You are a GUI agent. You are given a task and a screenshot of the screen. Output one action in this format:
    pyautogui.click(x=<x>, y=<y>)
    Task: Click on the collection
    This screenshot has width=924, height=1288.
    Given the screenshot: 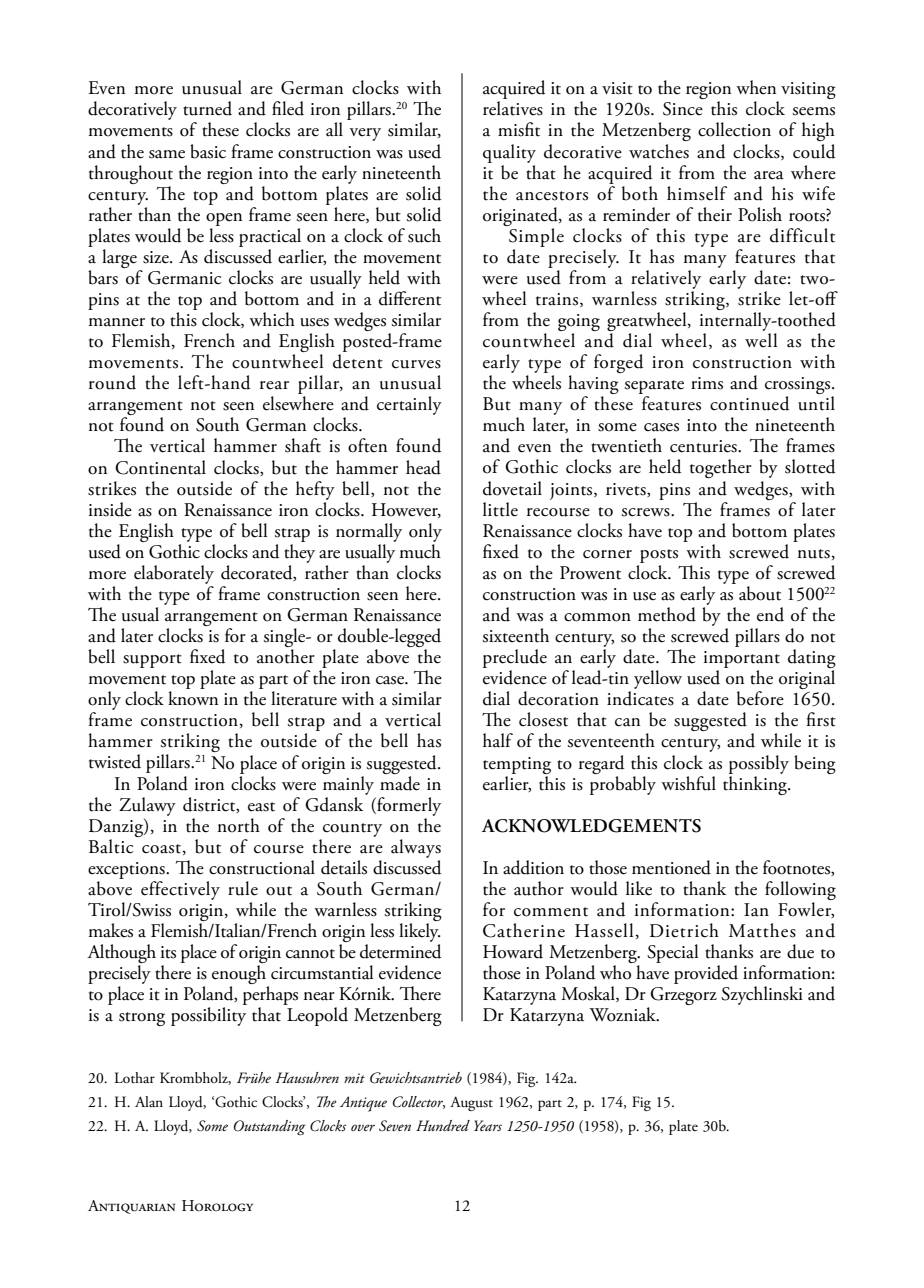 What is the action you would take?
    pyautogui.click(x=734, y=129)
